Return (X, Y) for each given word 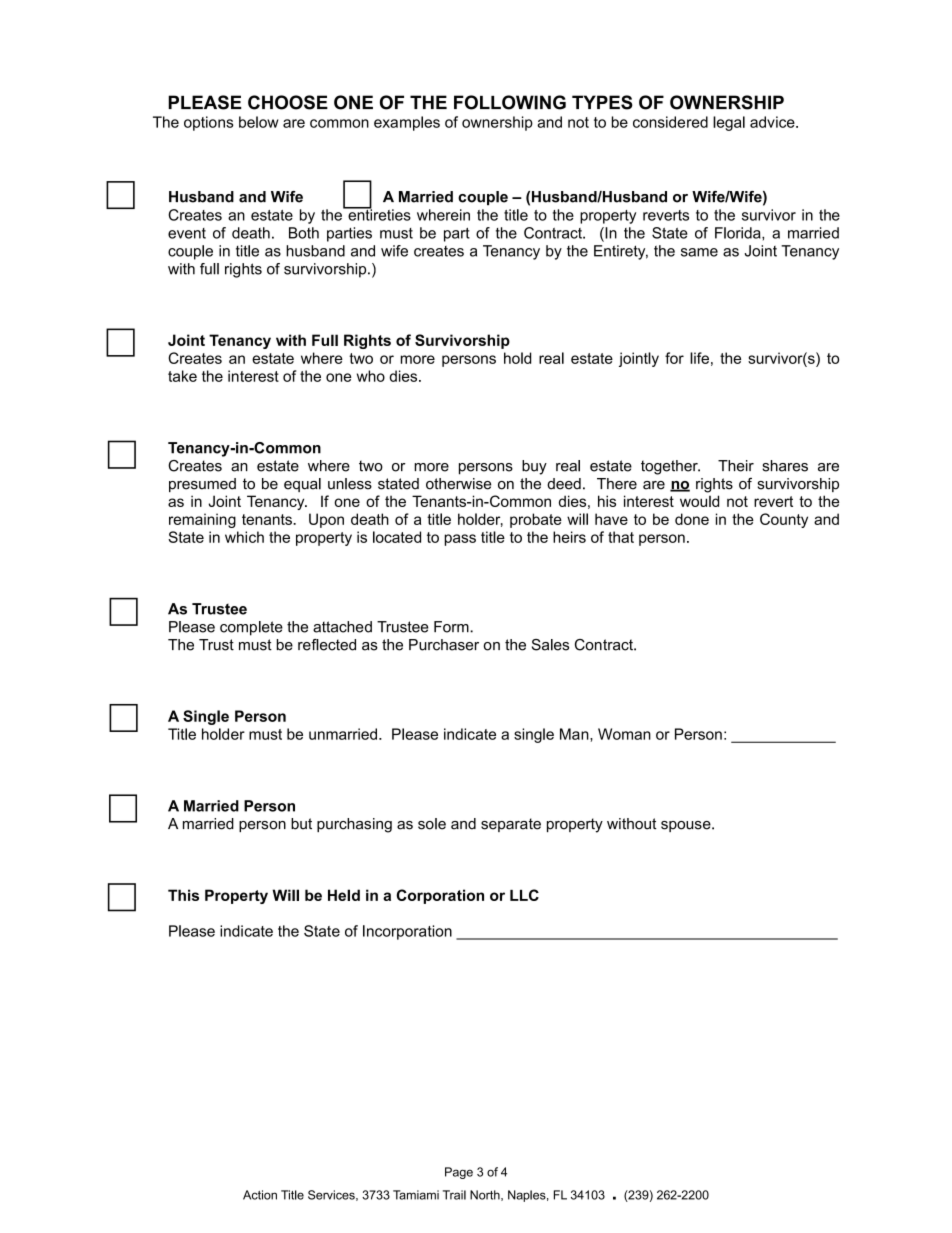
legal (729, 123)
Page (459, 1173)
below (258, 122)
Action (260, 1195)
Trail (454, 1195)
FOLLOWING (510, 102)
